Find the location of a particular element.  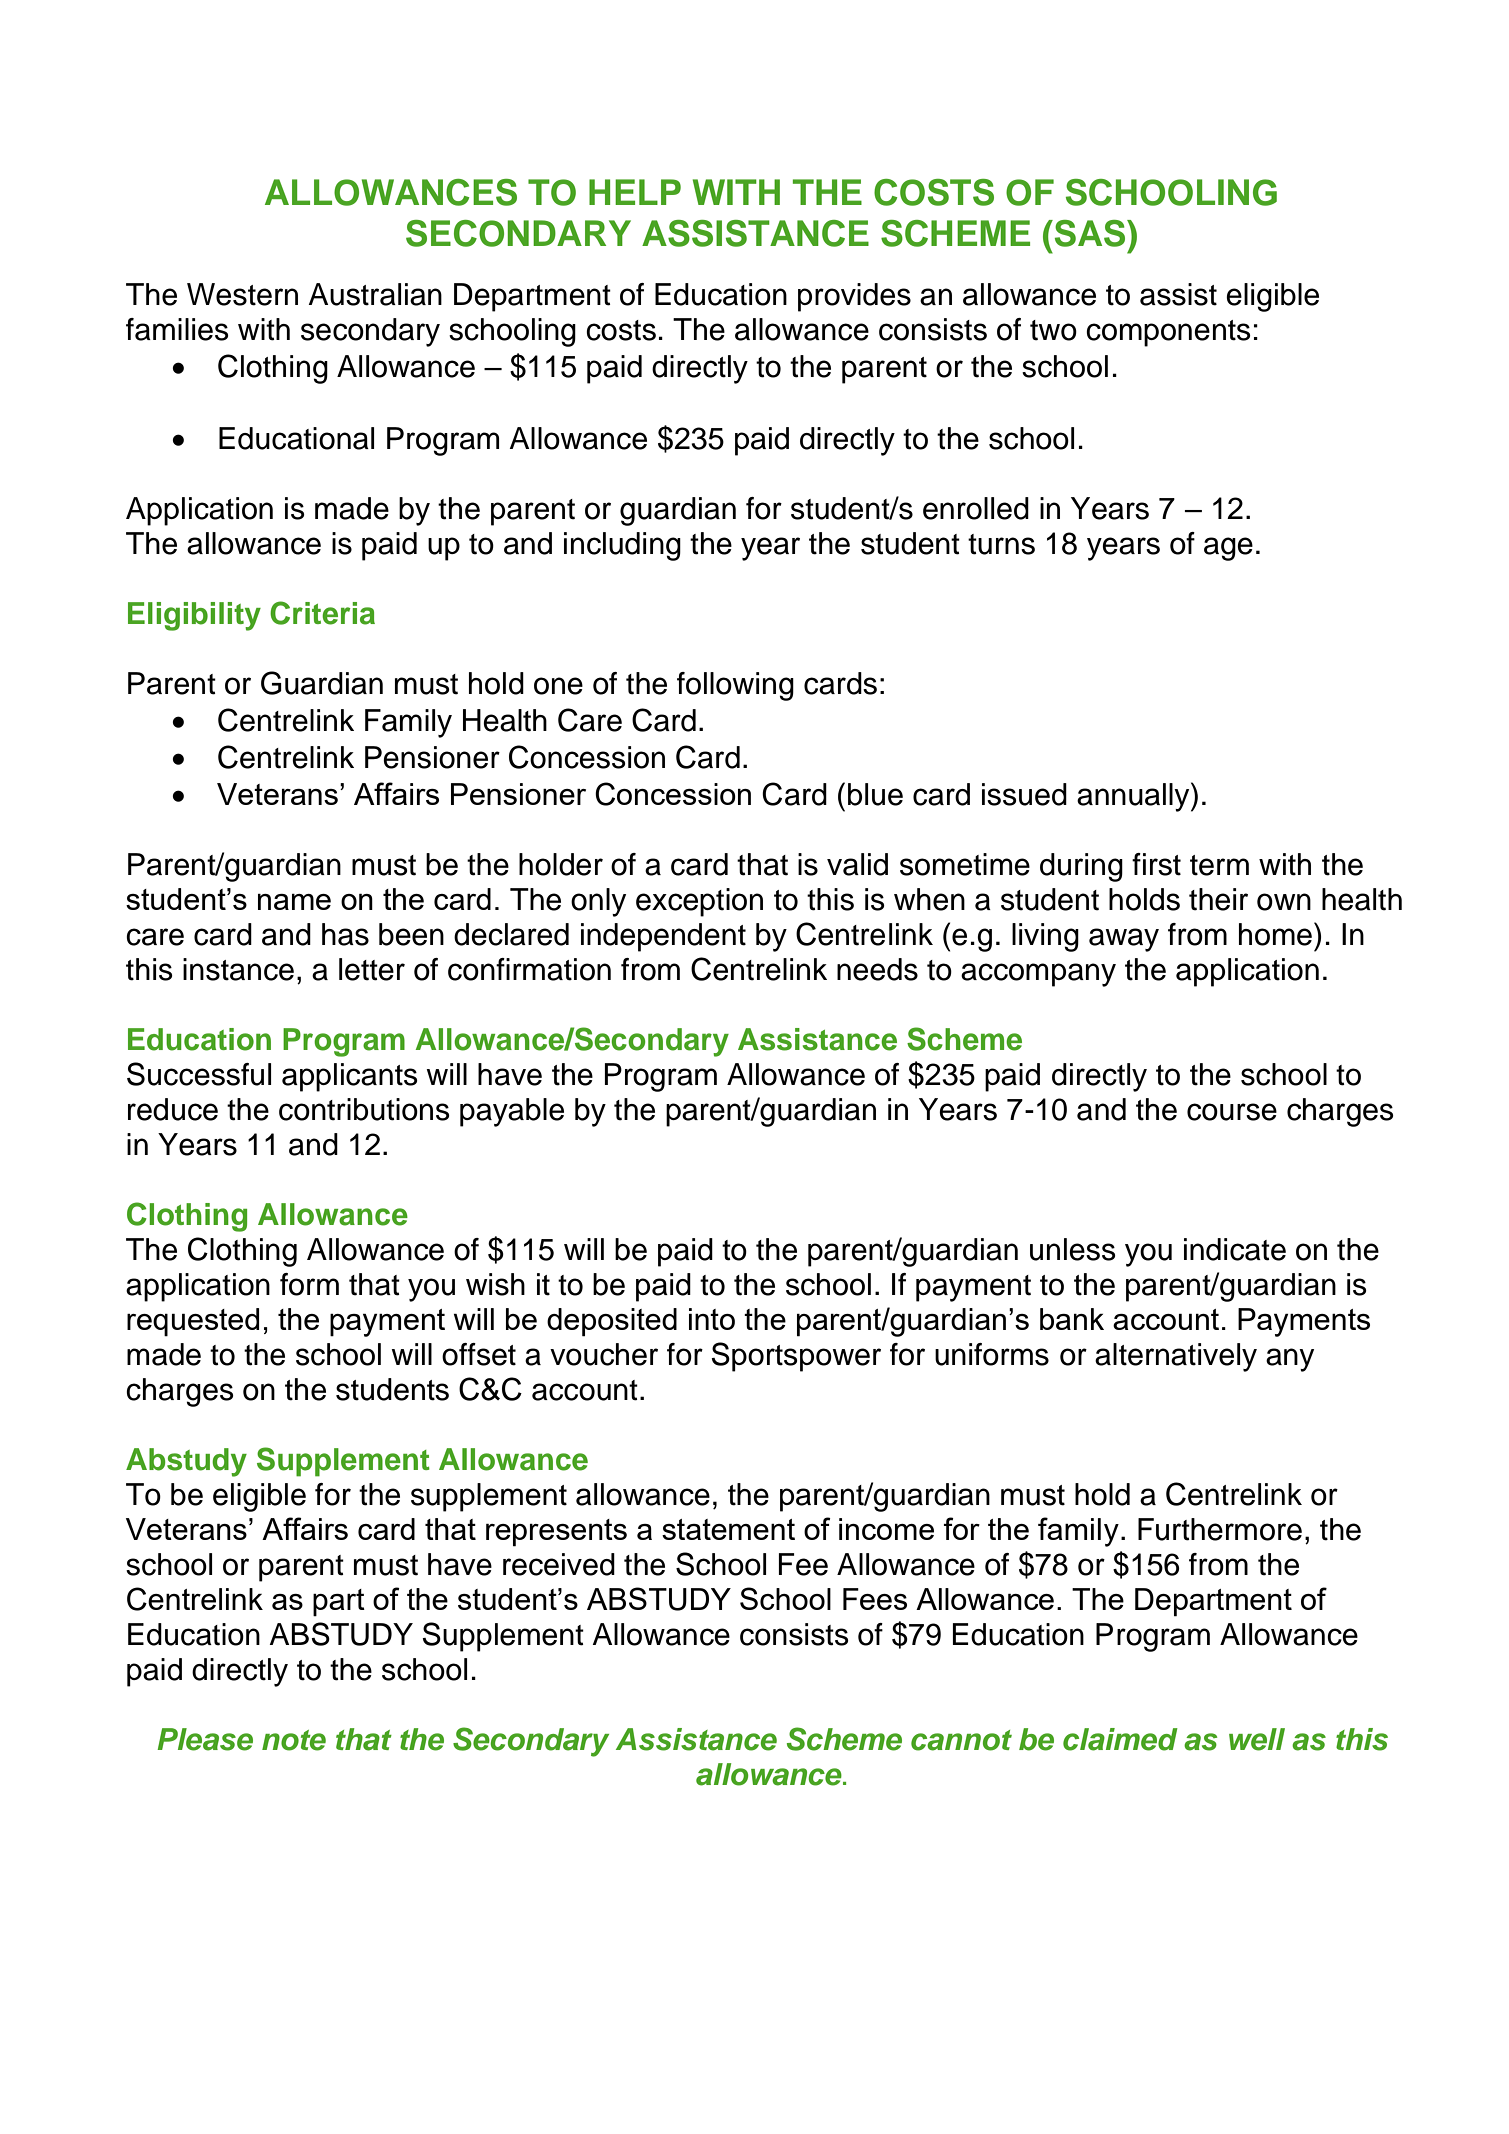

following is located at coordinates (735, 686).
